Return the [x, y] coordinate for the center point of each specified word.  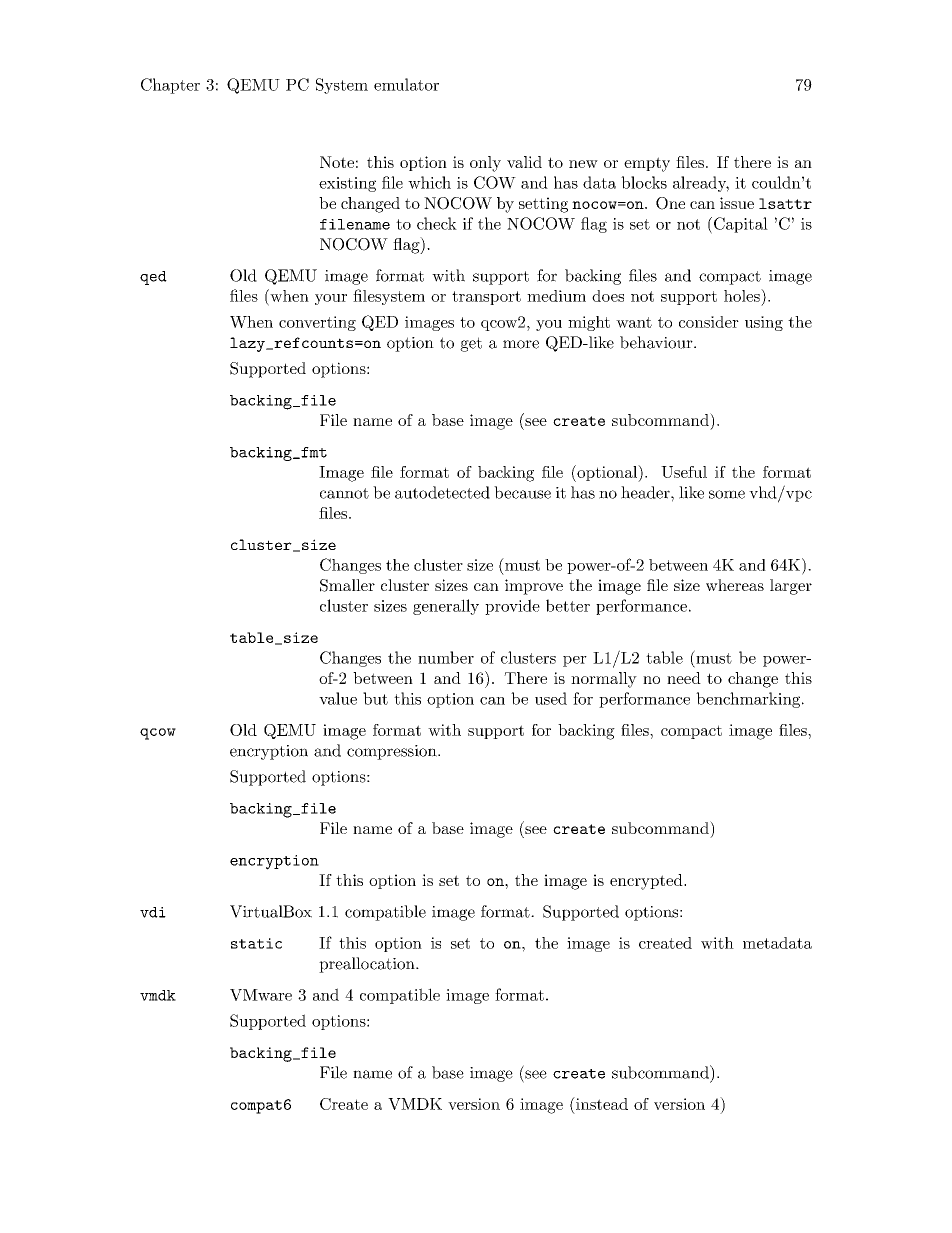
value [338, 698]
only [485, 164]
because [522, 492]
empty [647, 164]
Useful [684, 472]
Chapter [170, 86]
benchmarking [748, 700]
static [256, 943]
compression [393, 752]
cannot [344, 493]
